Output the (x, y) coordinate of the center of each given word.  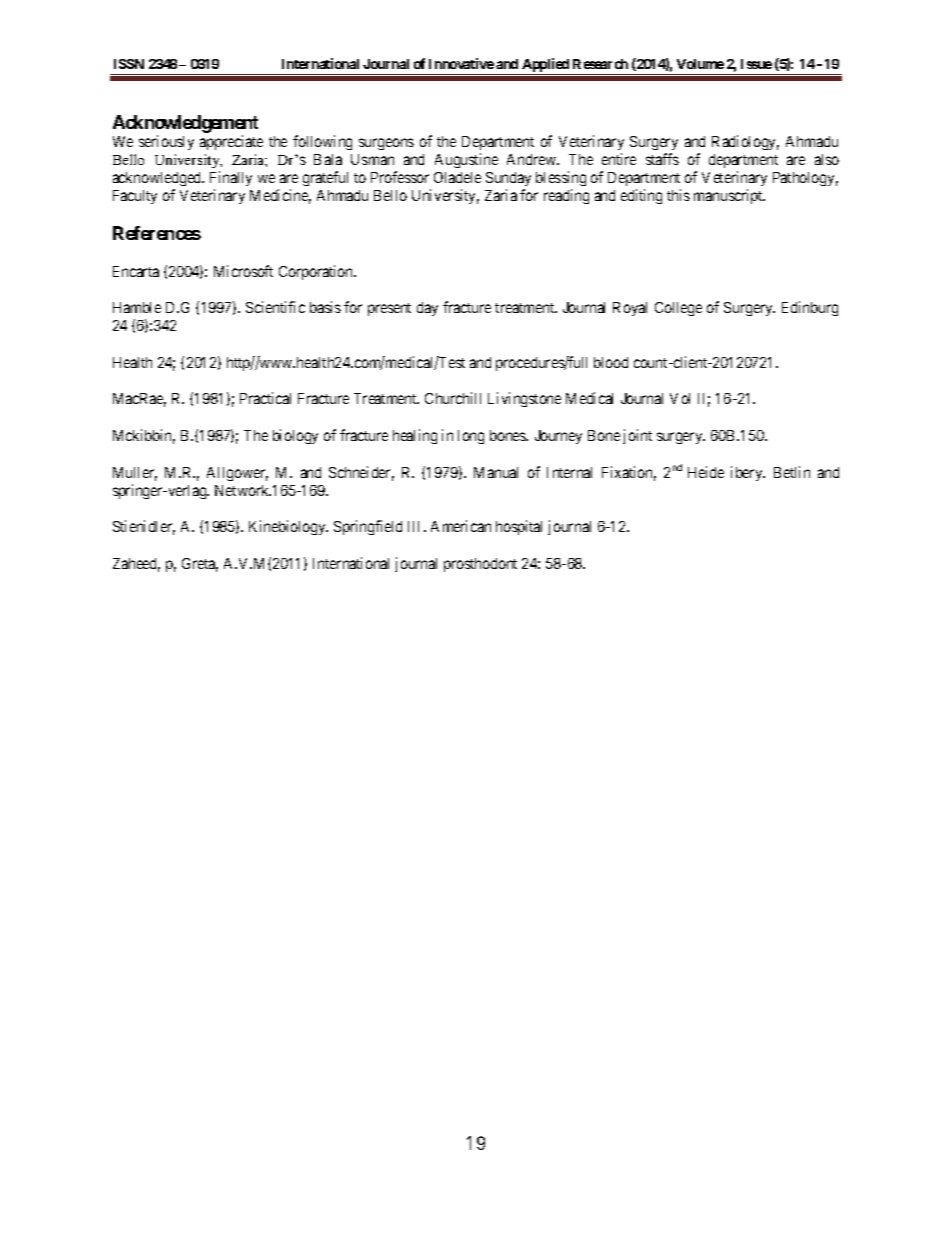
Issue (756, 64)
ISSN (129, 64)
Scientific (275, 307)
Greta (200, 565)
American (461, 526)
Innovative (461, 63)
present (389, 309)
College (678, 309)
